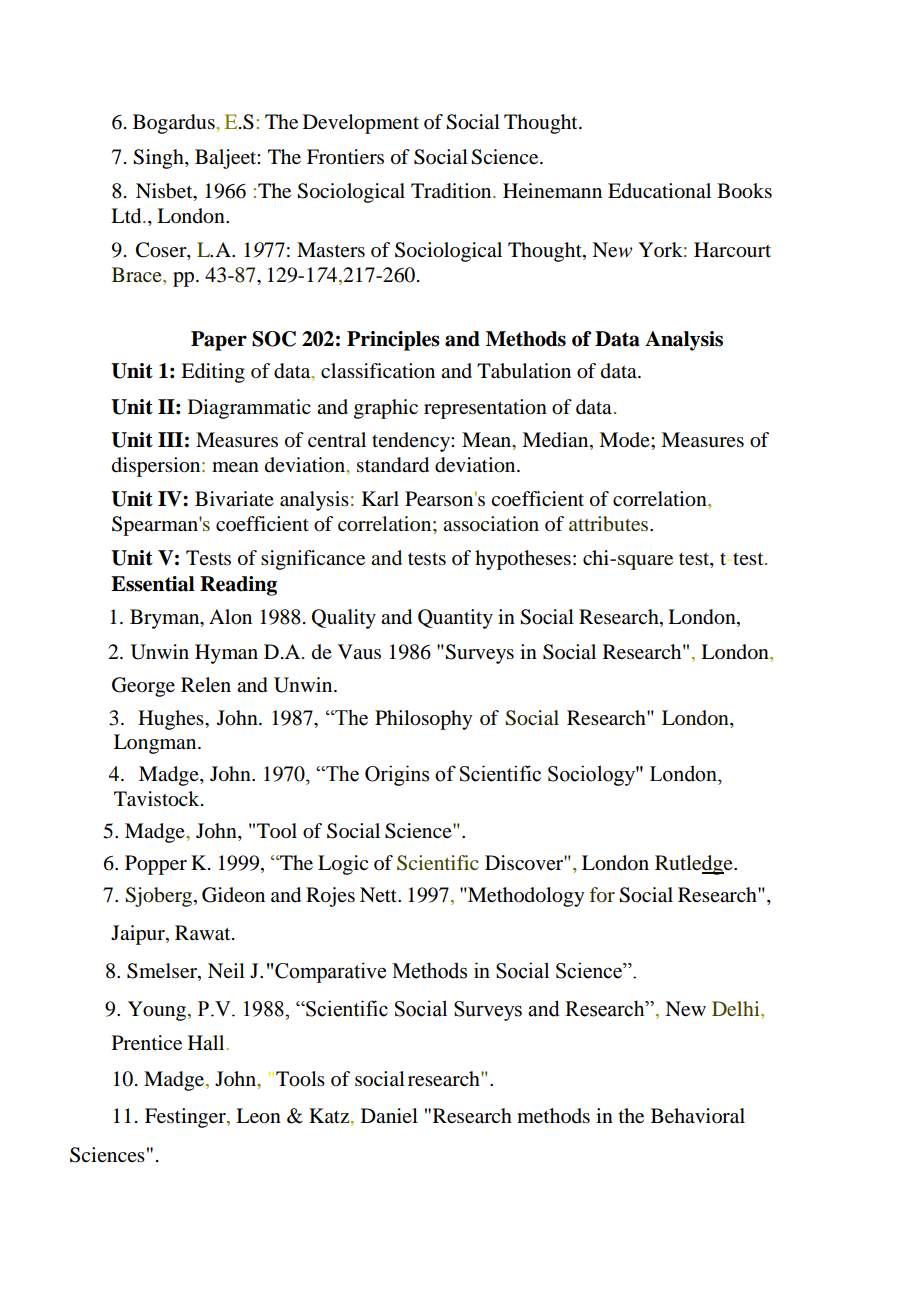  What do you see at coordinates (452, 191) in the document?
I see `Tradition` at bounding box center [452, 191].
